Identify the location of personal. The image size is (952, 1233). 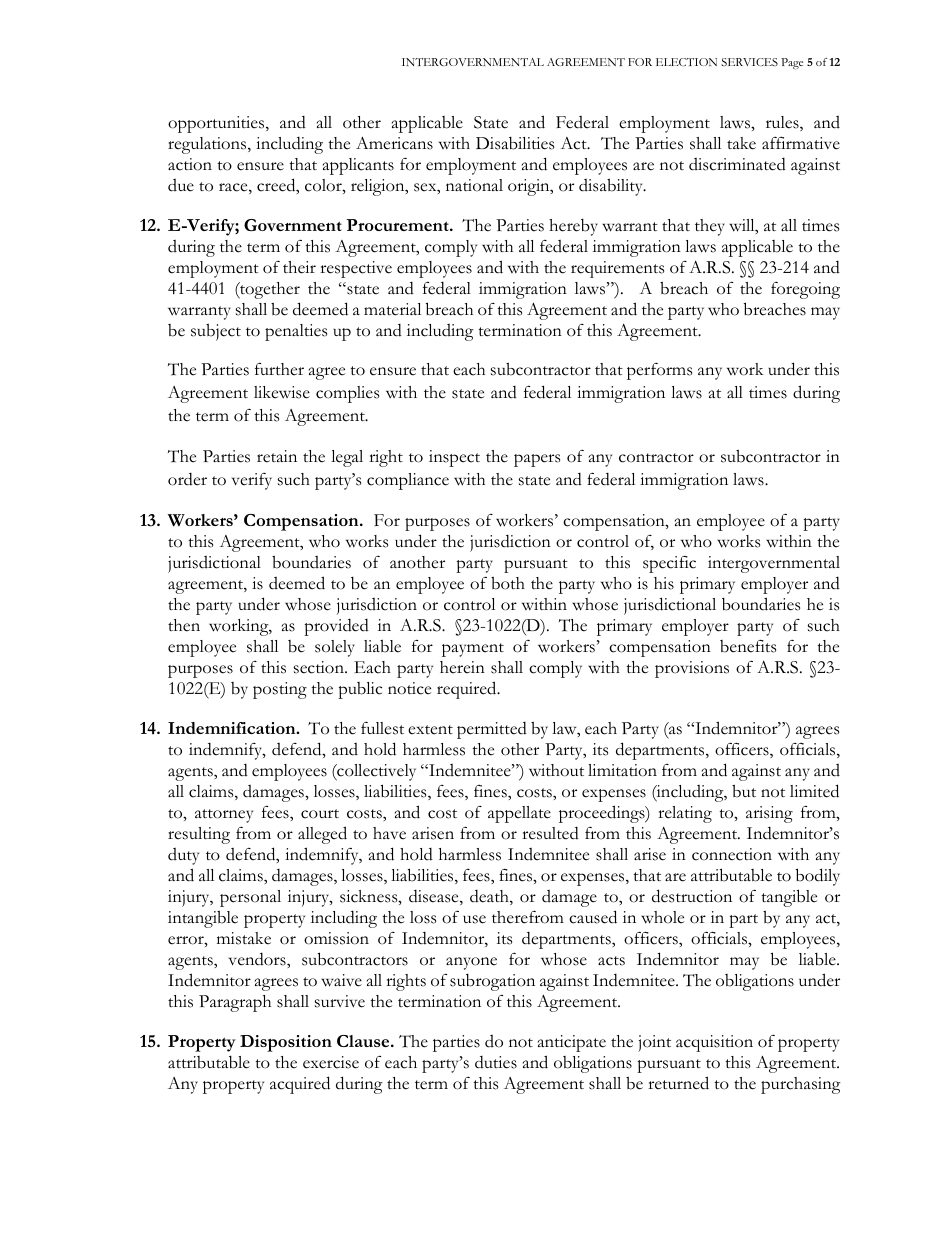
(250, 898).
